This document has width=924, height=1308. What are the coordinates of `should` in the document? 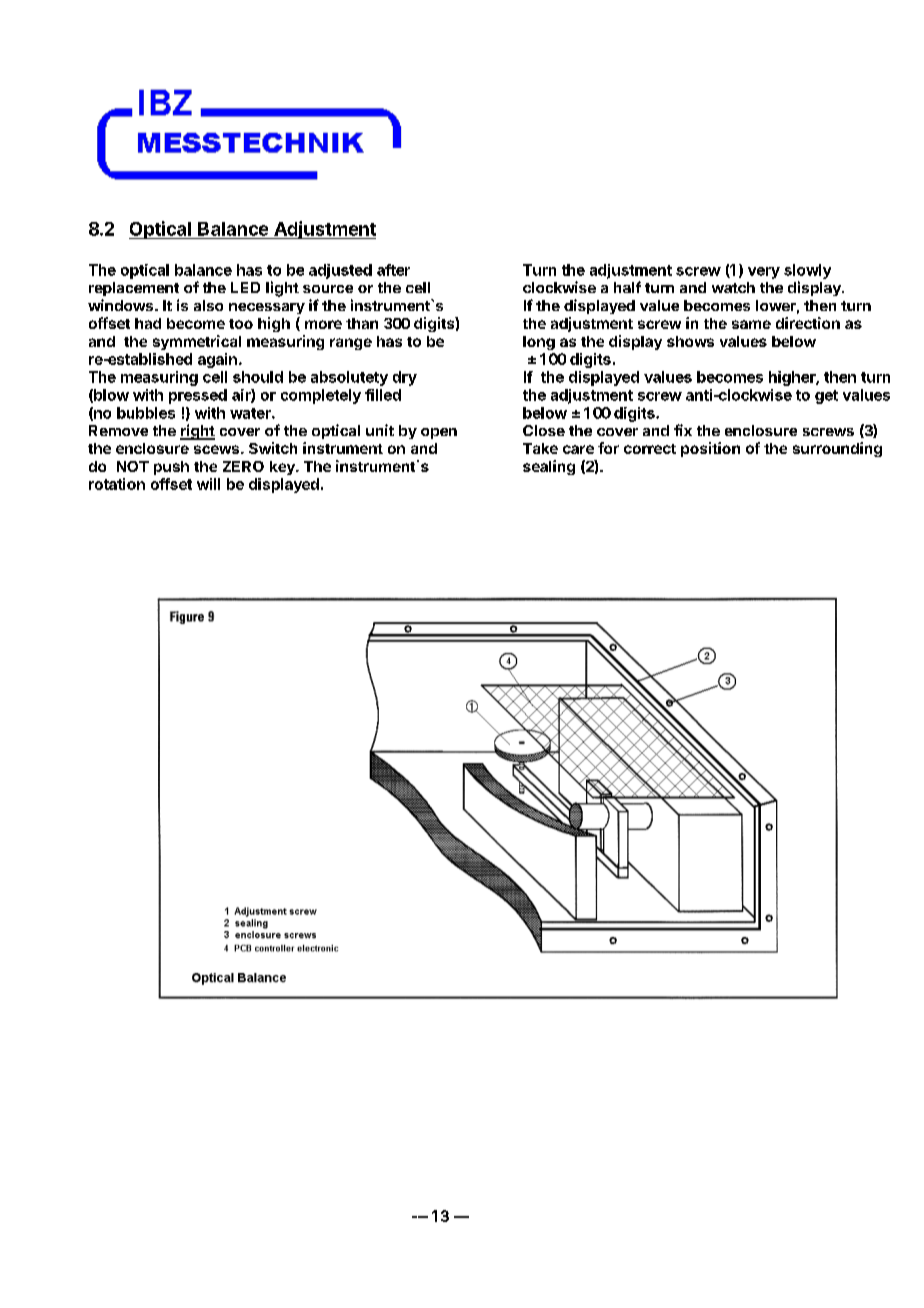 It's located at (258, 377).
